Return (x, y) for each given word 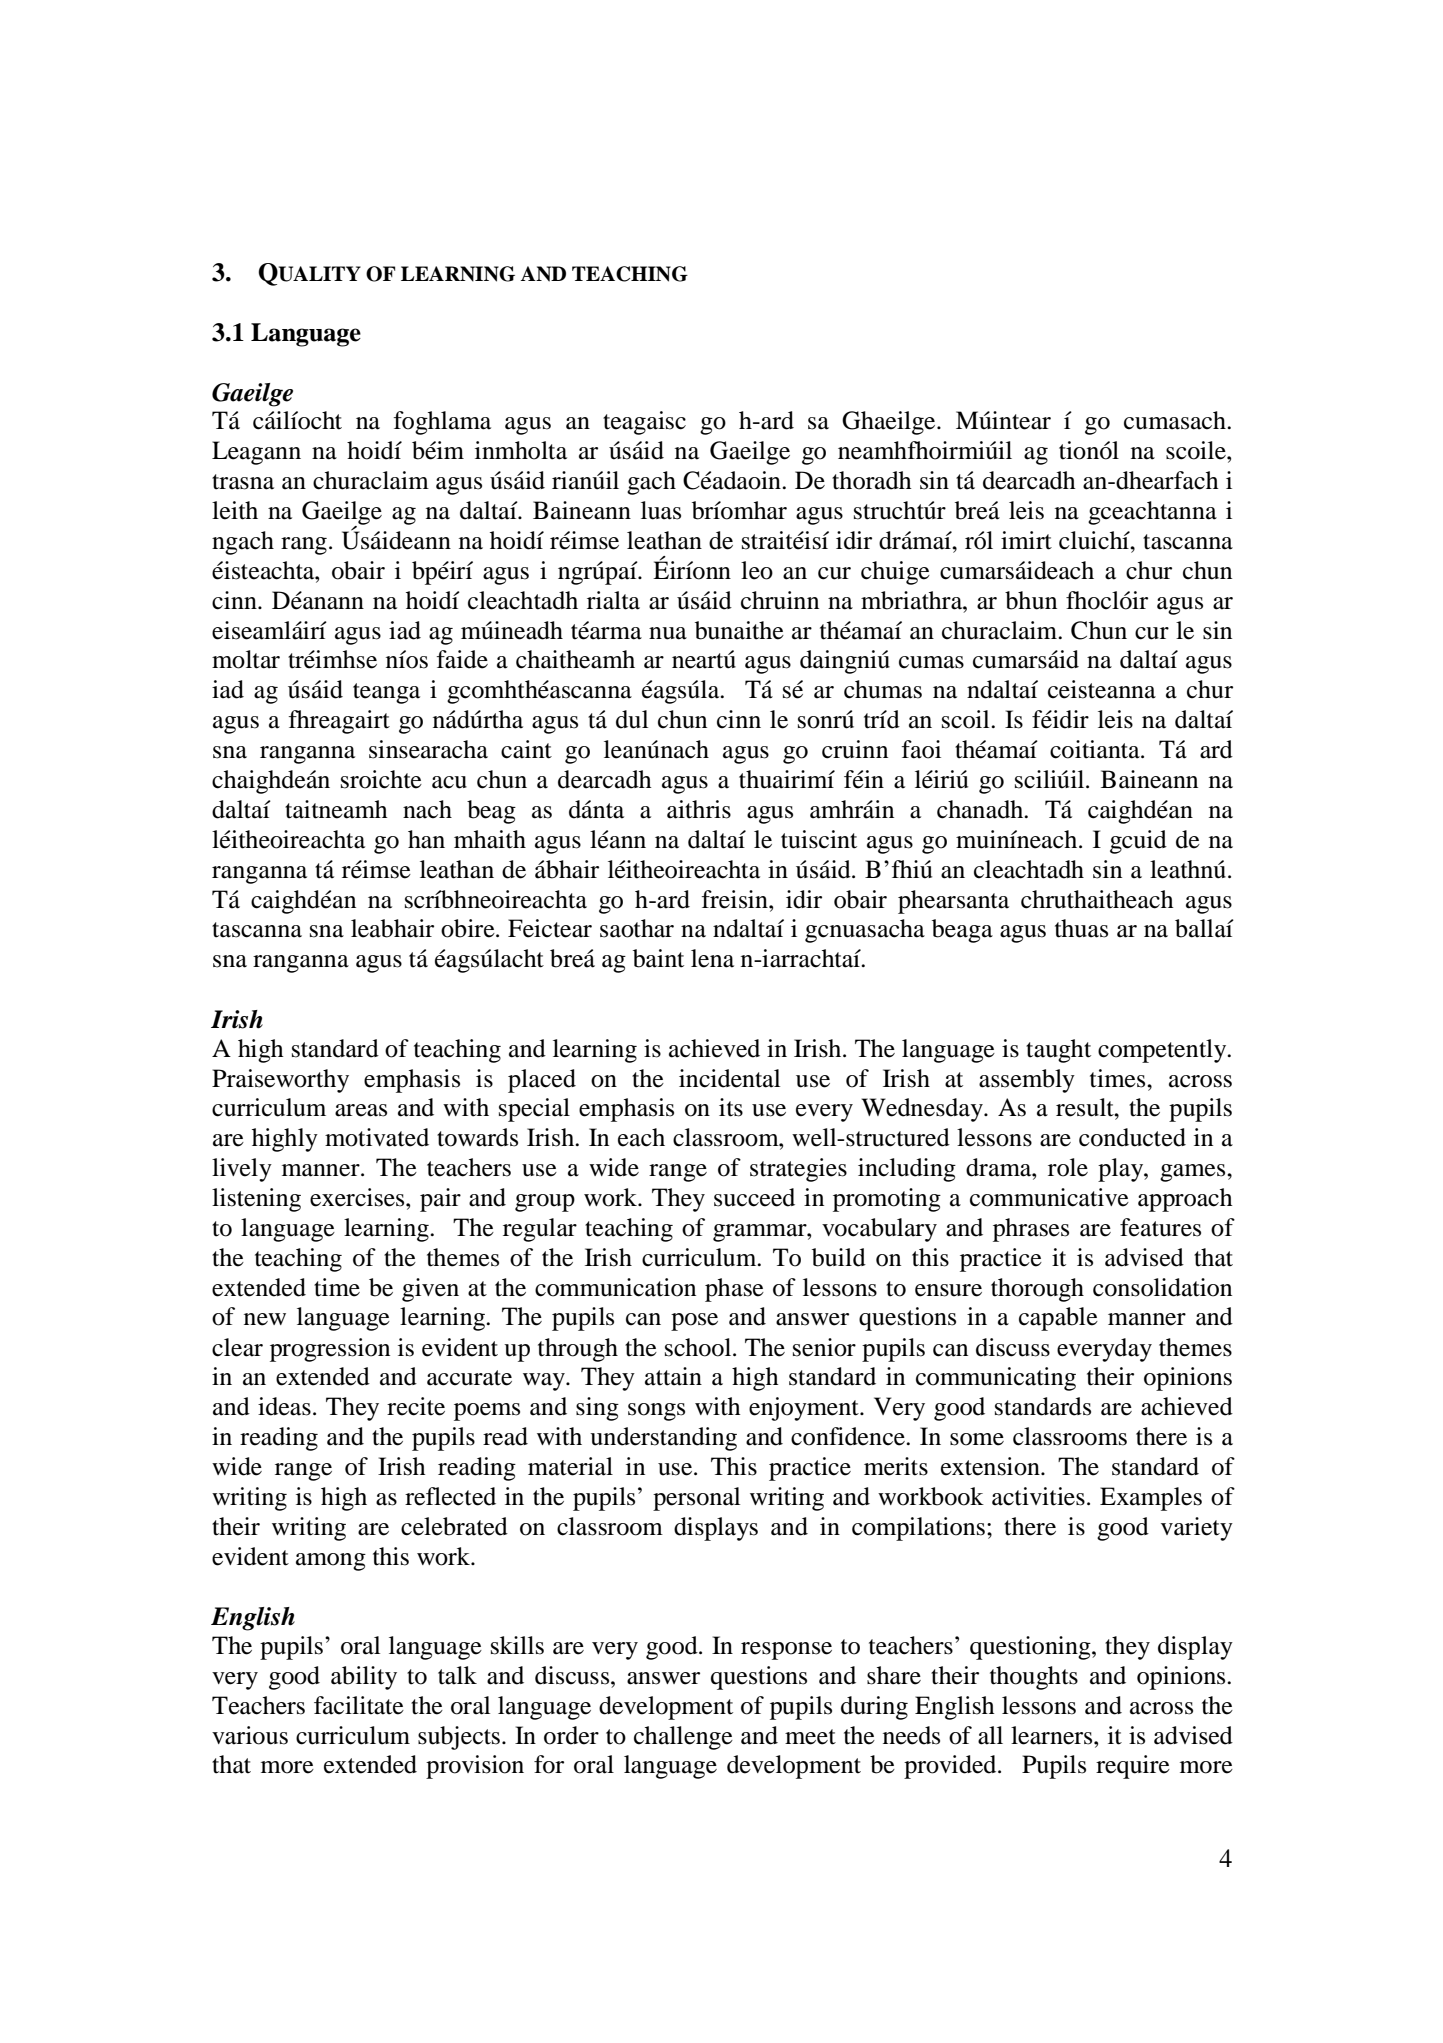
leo (757, 570)
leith (235, 510)
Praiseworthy (280, 1081)
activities (1038, 1496)
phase (734, 1290)
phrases (1031, 1230)
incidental (729, 1078)
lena (712, 958)
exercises (358, 1197)
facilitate (359, 1705)
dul (632, 719)
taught (1058, 1051)
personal (696, 1499)
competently (1163, 1051)
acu (449, 782)
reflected (450, 1496)
